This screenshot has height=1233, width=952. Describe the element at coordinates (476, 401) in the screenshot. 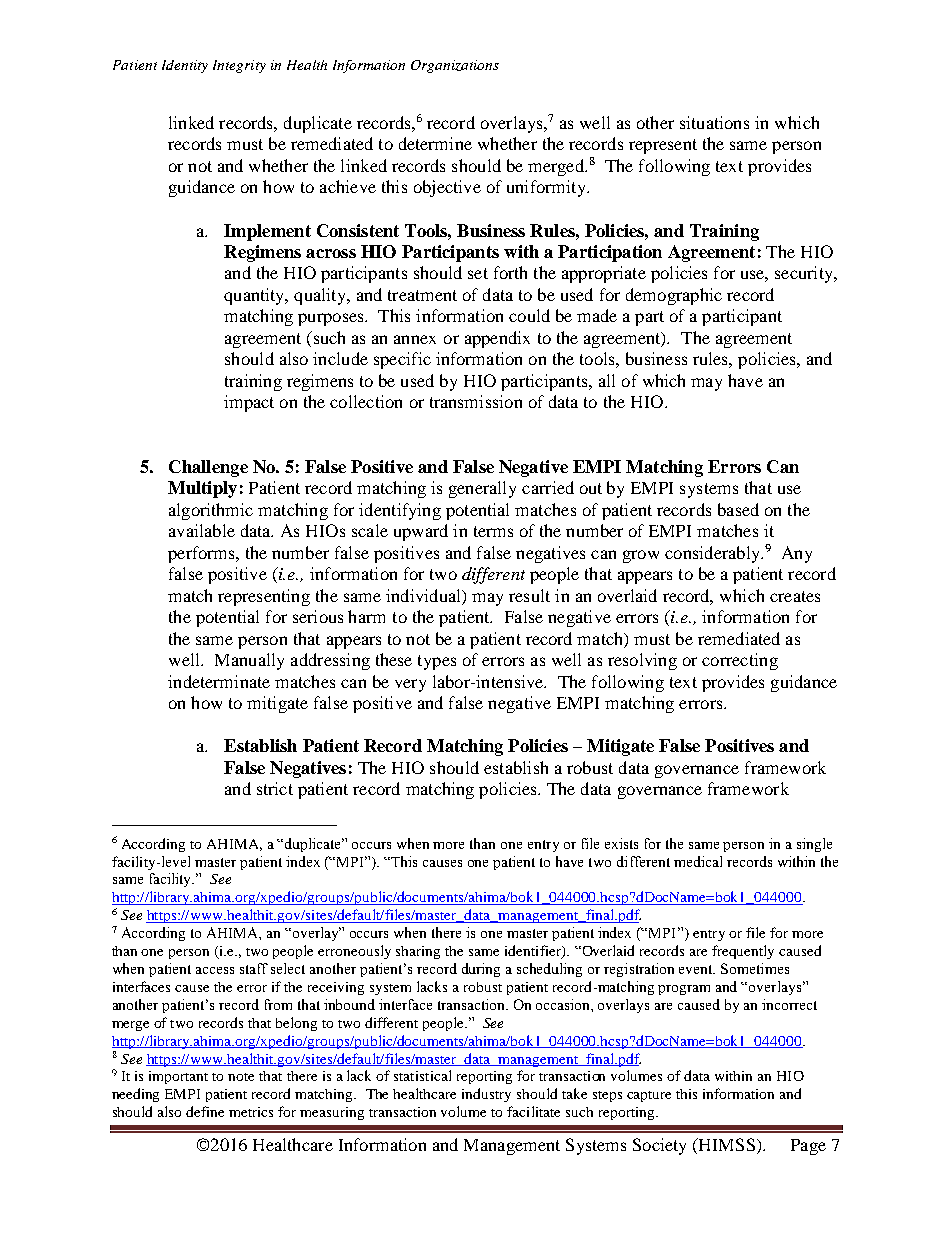

I see `transmission` at that location.
